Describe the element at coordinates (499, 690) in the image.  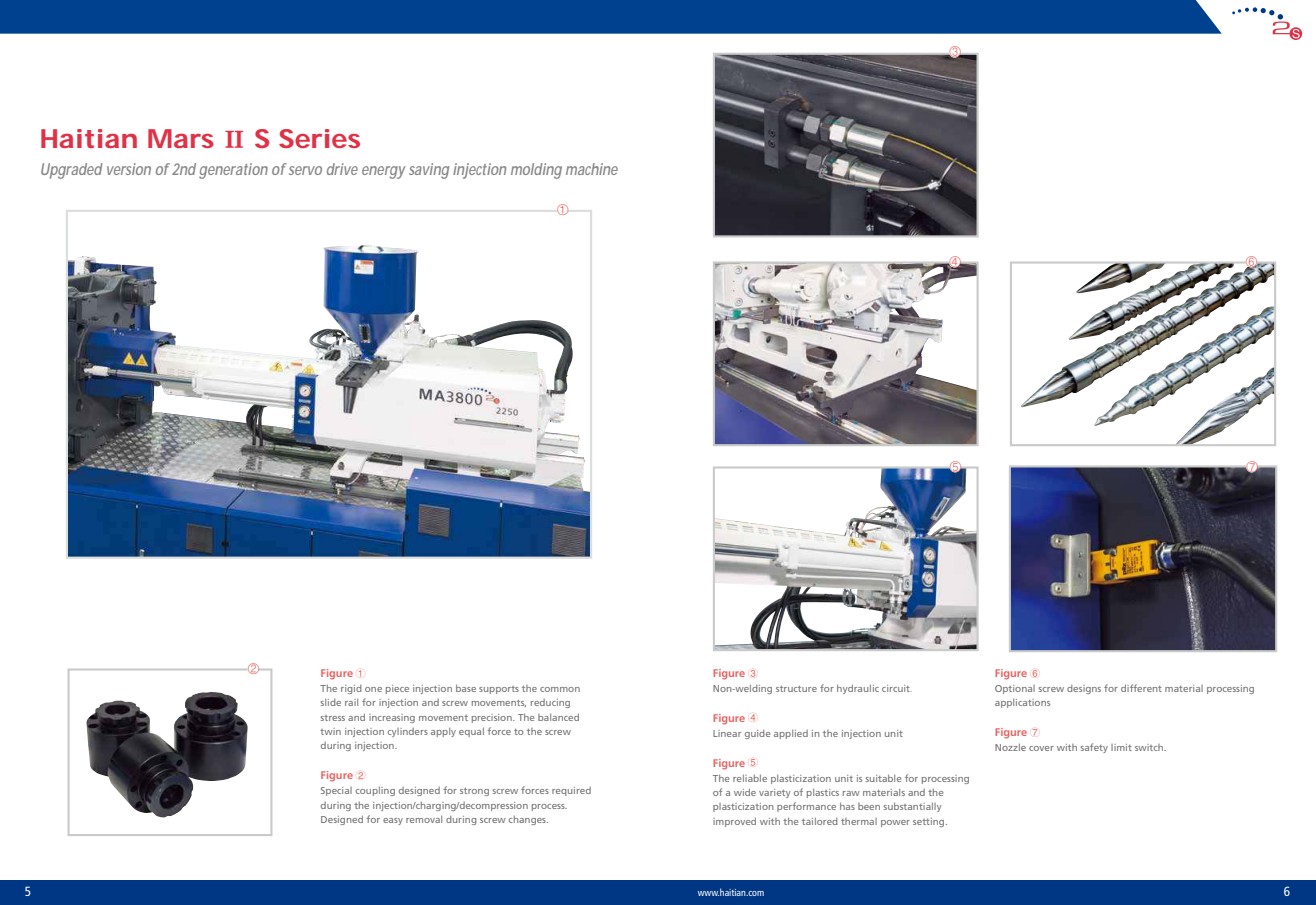
I see `supports` at that location.
